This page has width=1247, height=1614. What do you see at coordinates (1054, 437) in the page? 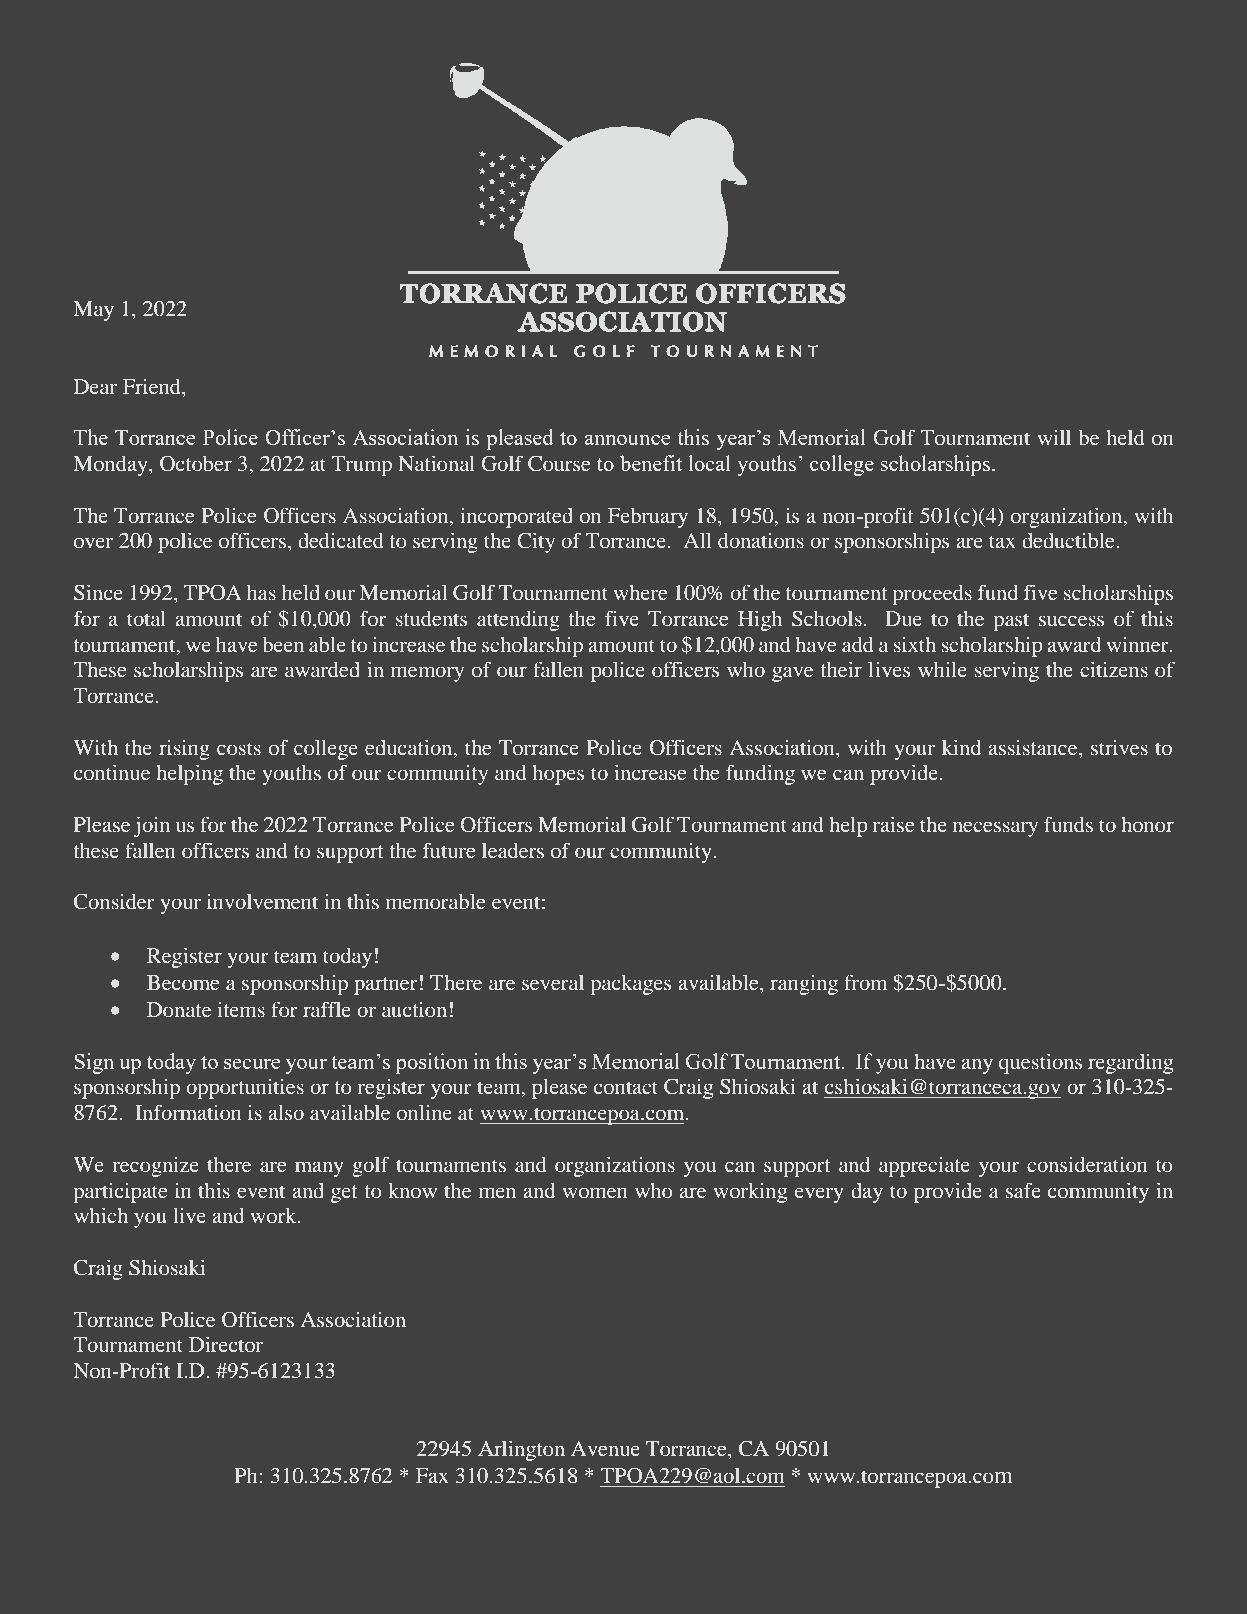
I see `will` at bounding box center [1054, 437].
